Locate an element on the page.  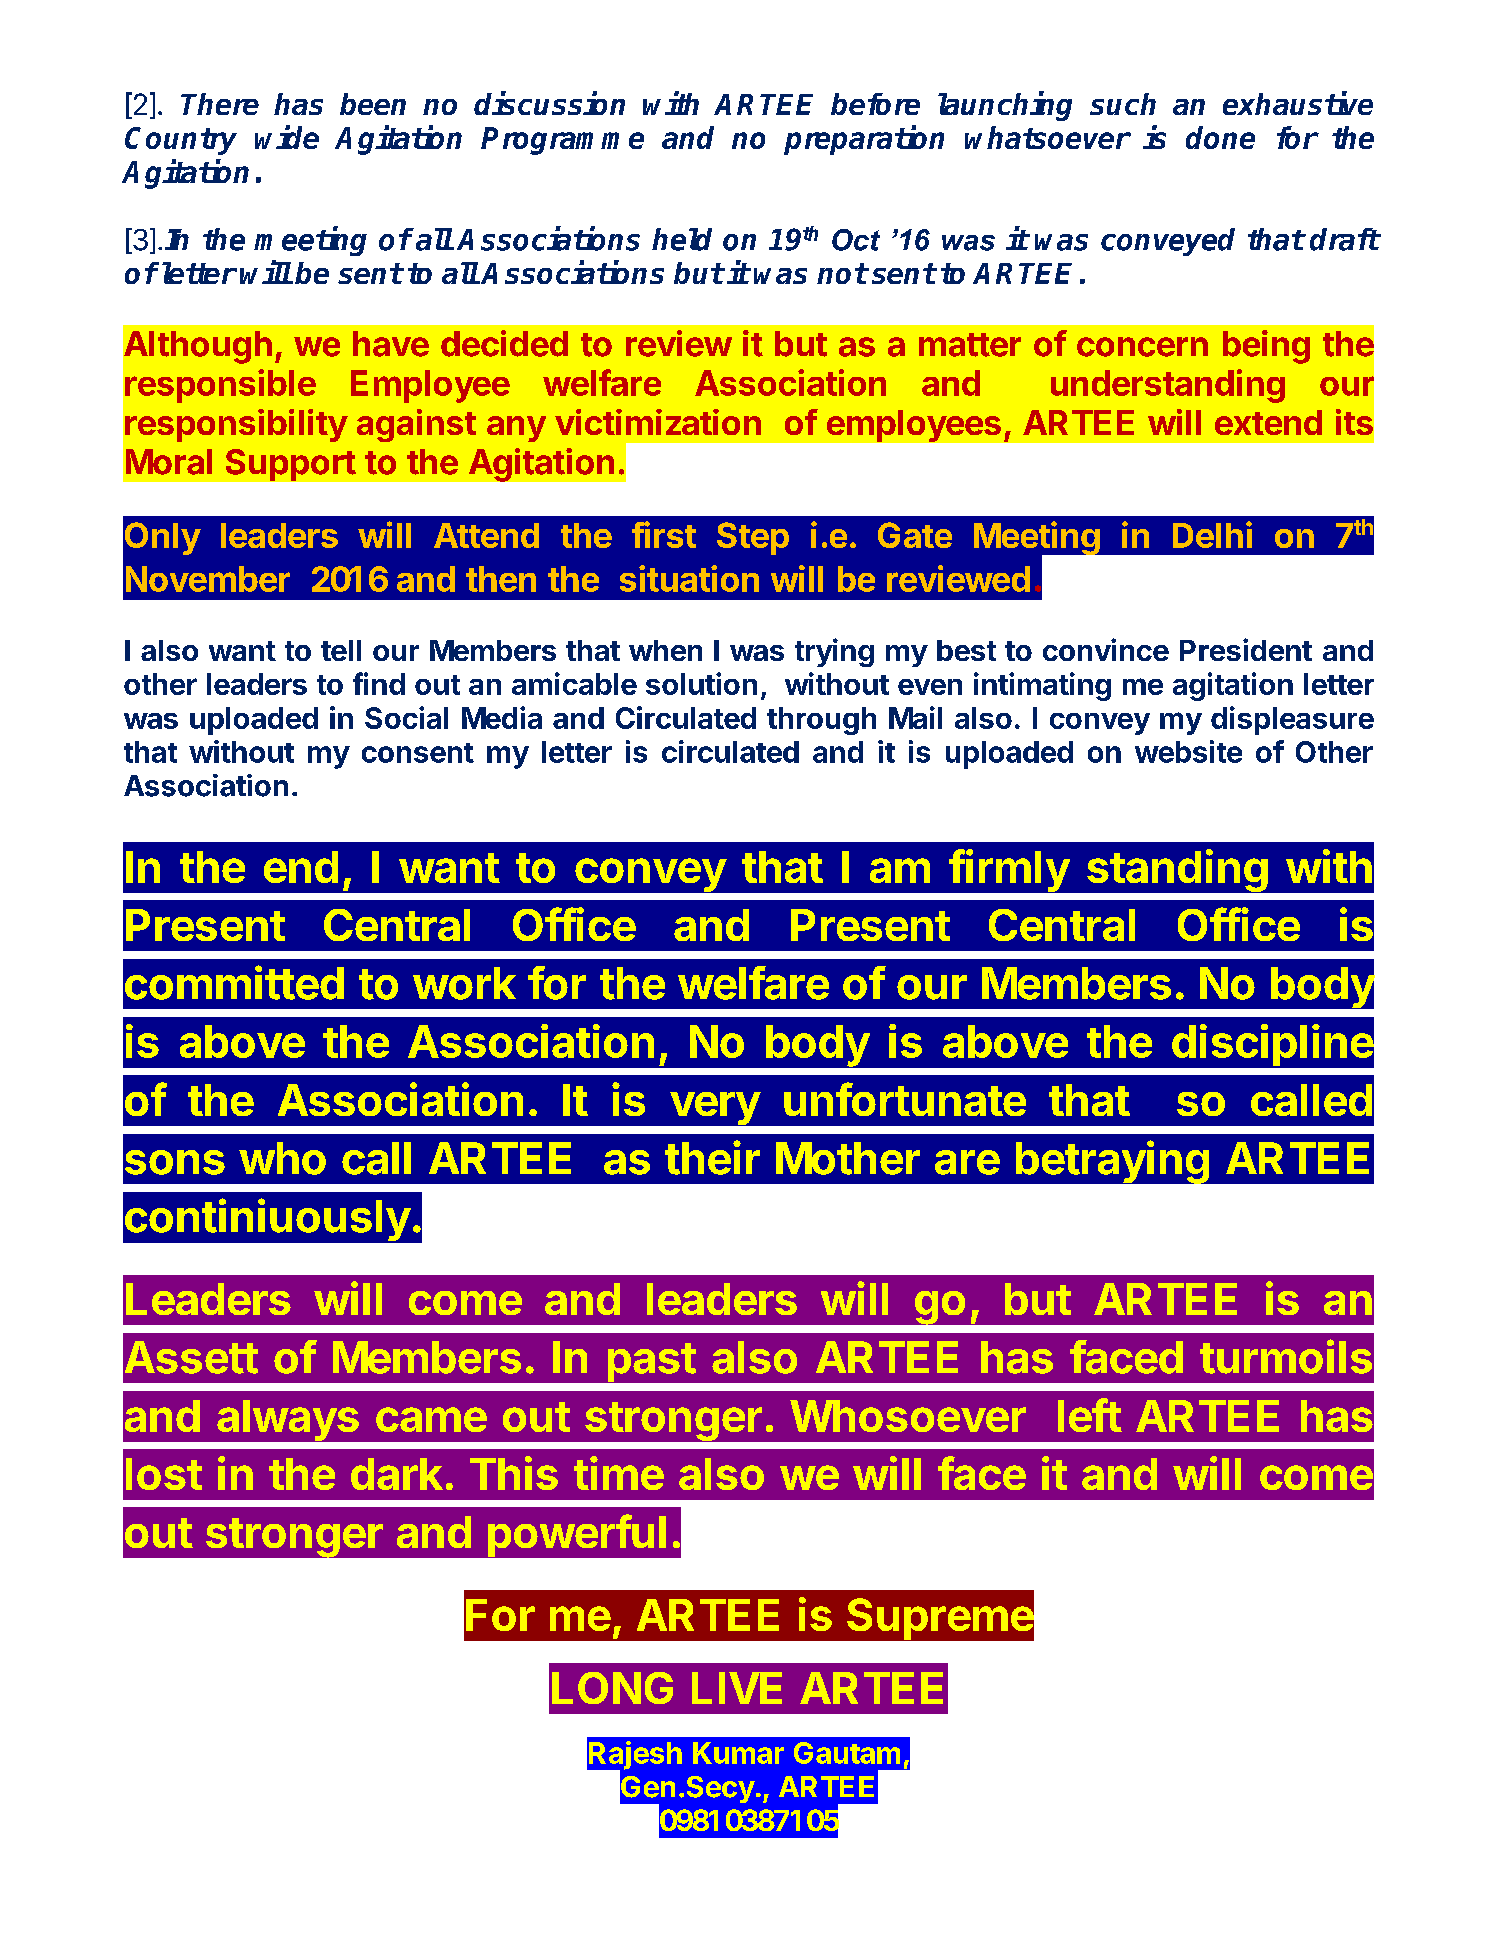
LONG is located at coordinates (612, 1688).
